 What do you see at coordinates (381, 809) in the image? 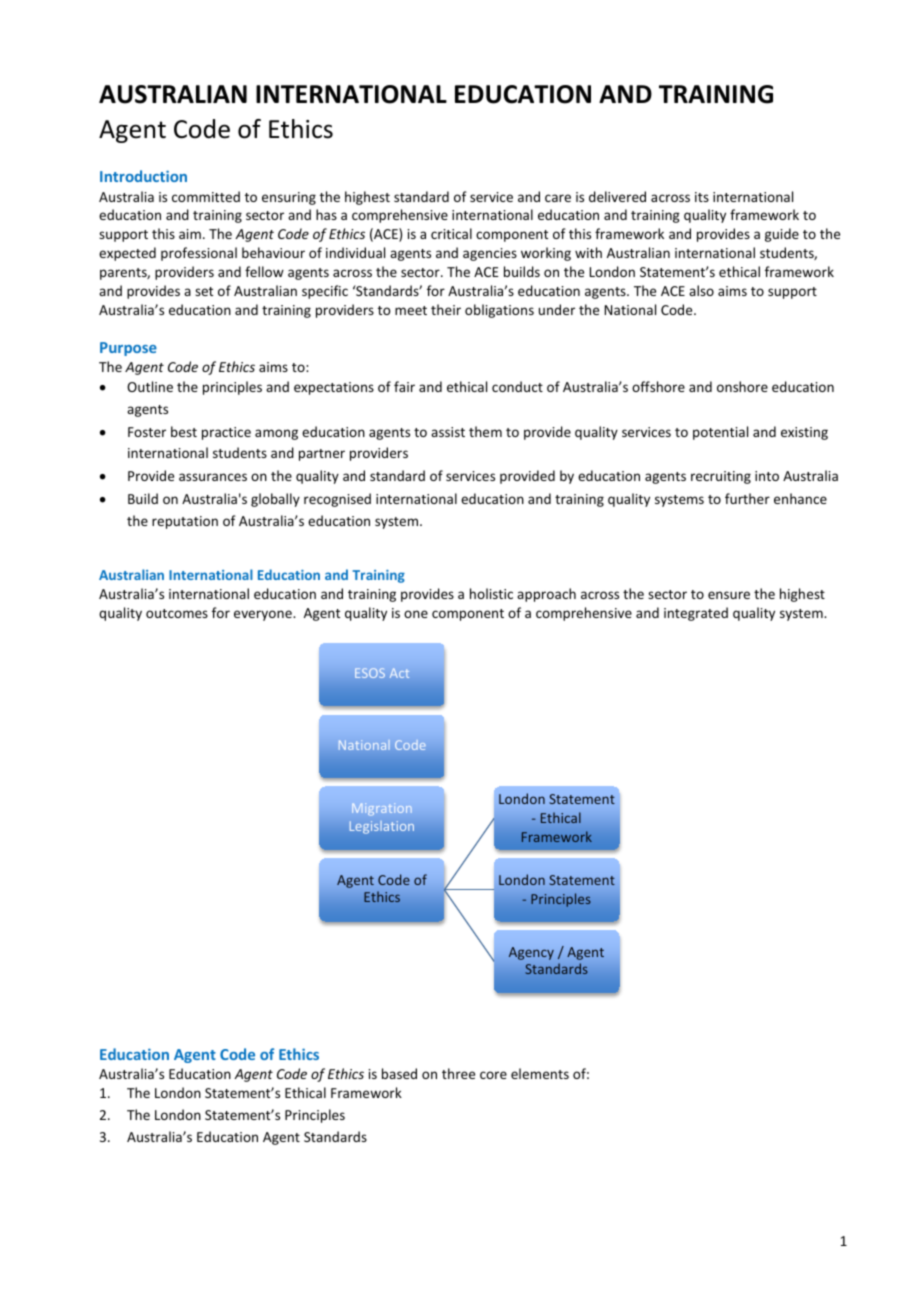
I see `Migration` at bounding box center [381, 809].
